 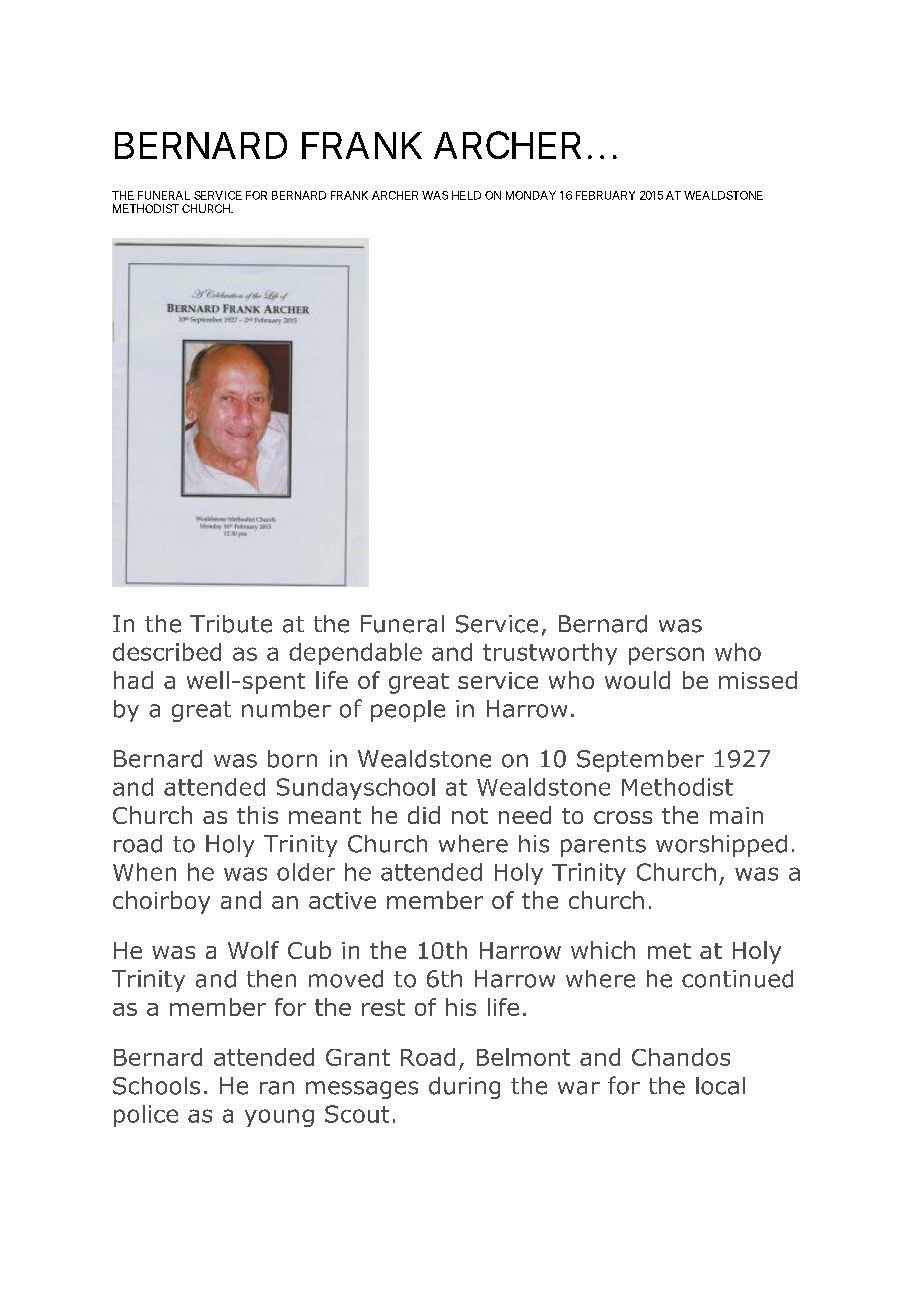 What do you see at coordinates (603, 950) in the page?
I see `which` at bounding box center [603, 950].
